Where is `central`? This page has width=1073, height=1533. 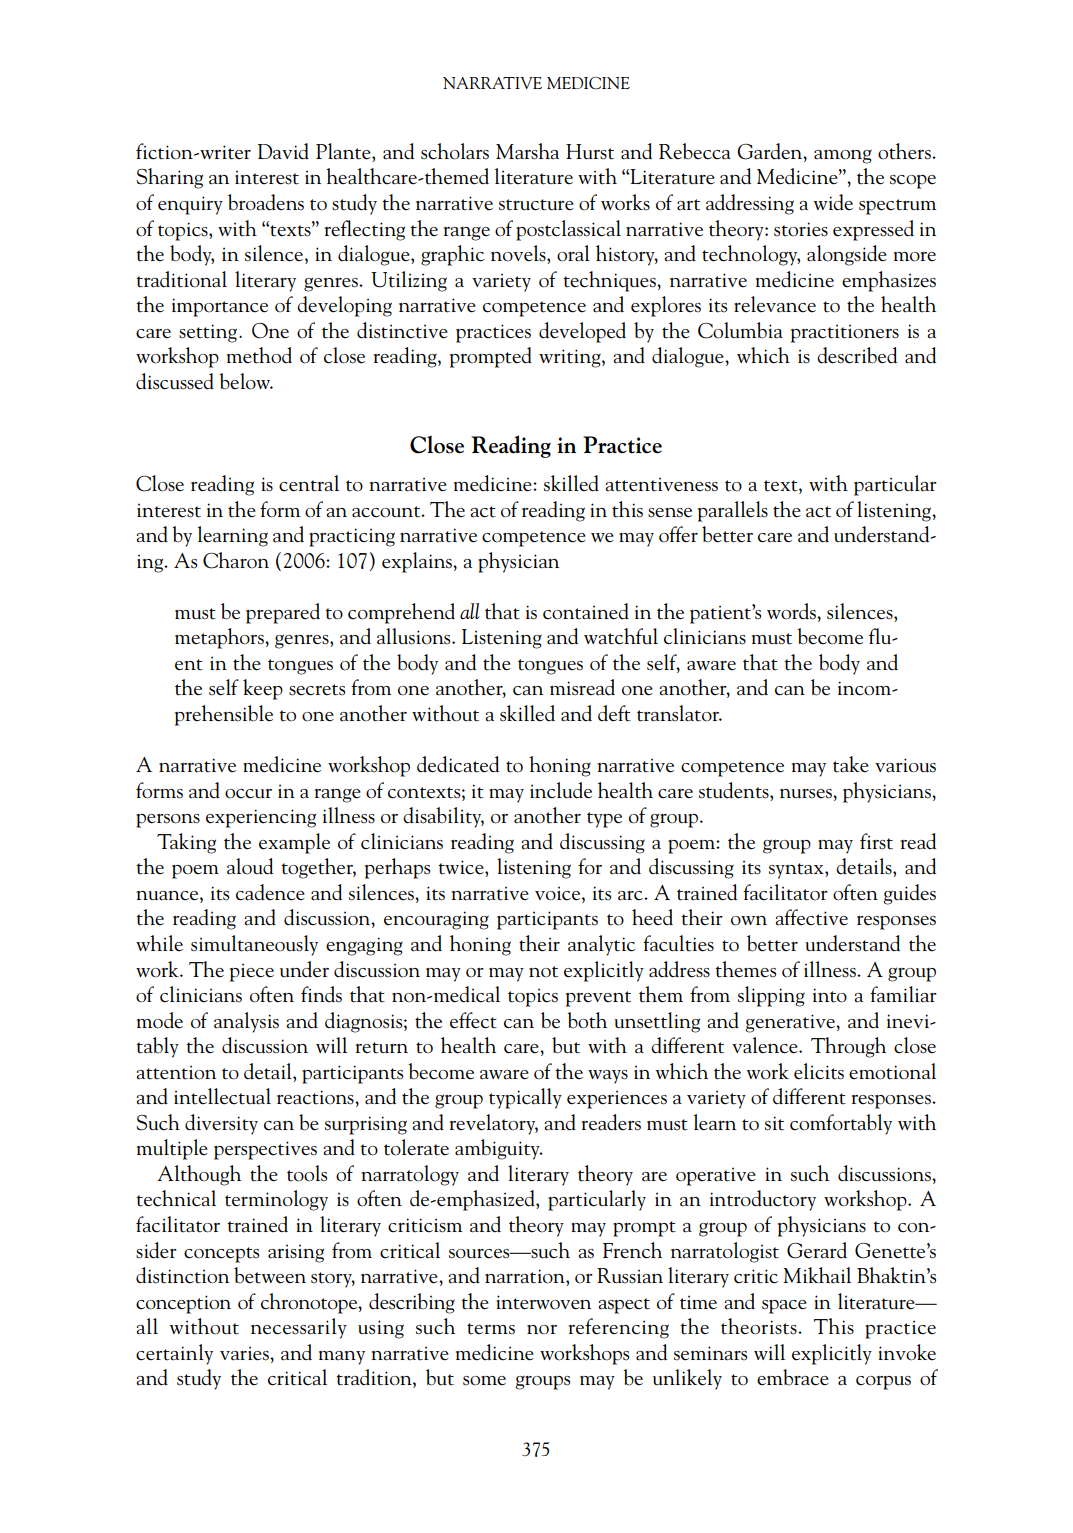
central is located at coordinates (309, 483).
